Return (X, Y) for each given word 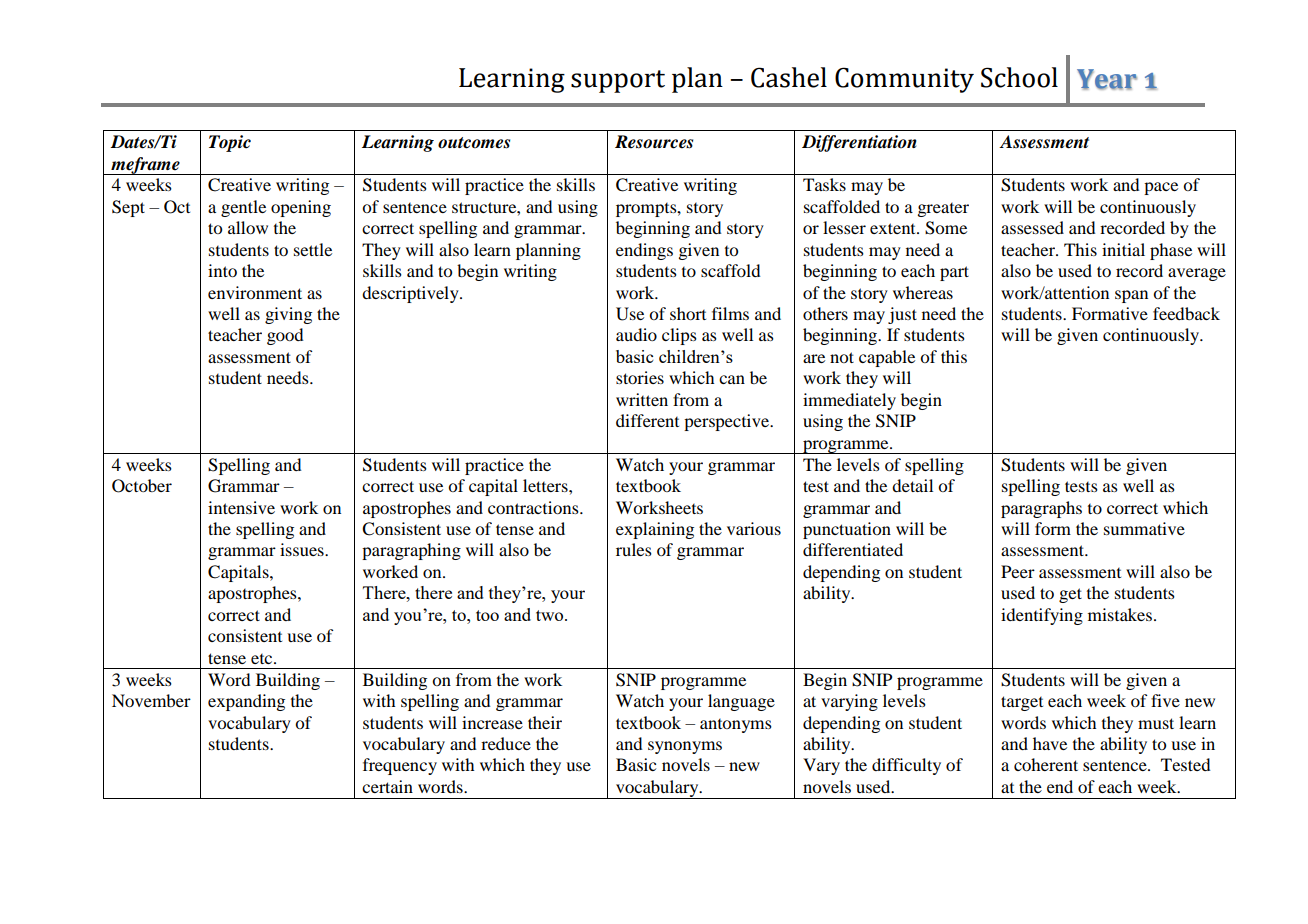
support (618, 81)
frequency (400, 766)
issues (303, 549)
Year (1107, 79)
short (688, 313)
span (1131, 296)
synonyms (685, 747)
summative (1144, 528)
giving (288, 315)
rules (634, 549)
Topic (230, 143)
